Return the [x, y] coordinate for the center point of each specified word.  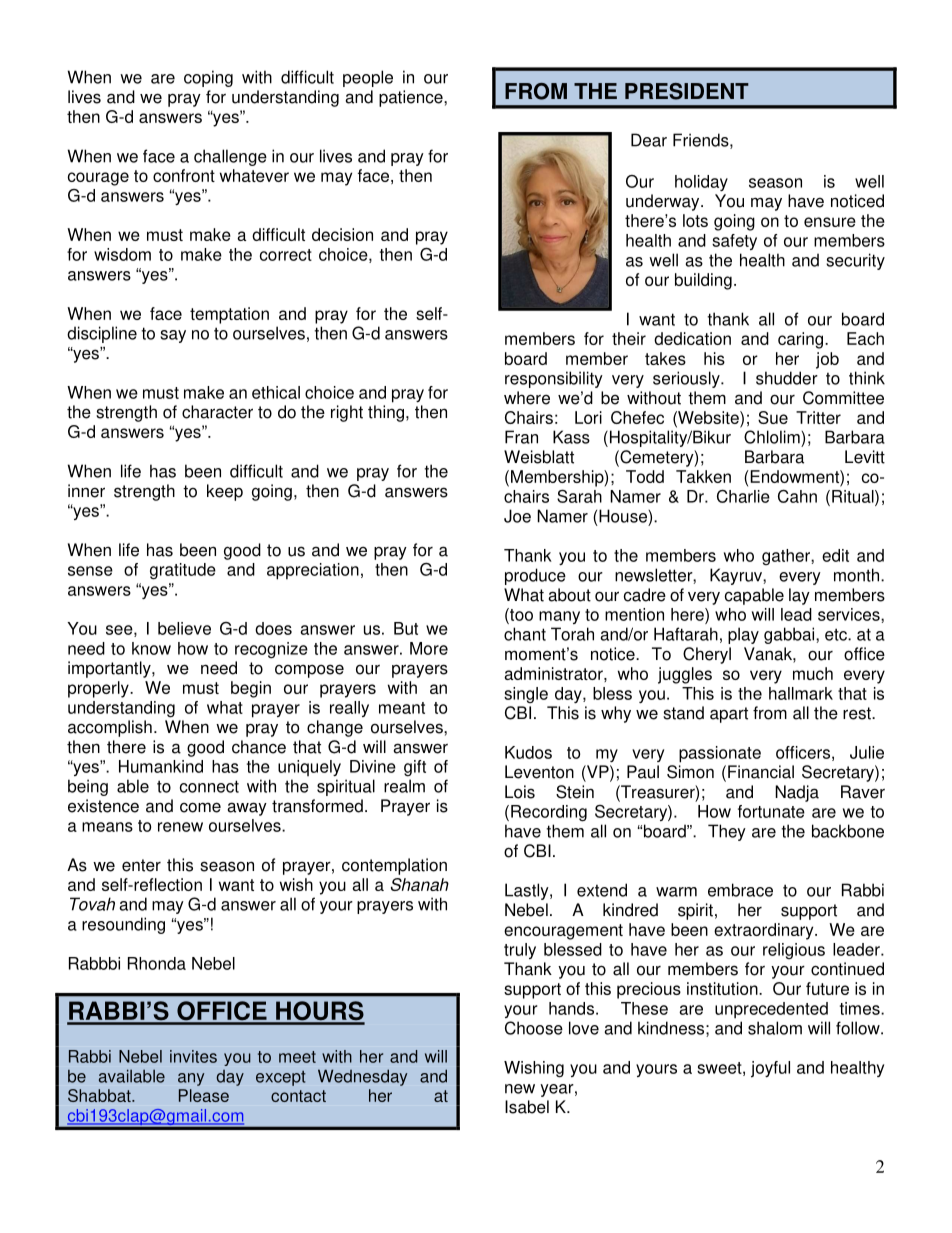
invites [193, 1056]
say [173, 336]
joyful [770, 1069]
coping [208, 78]
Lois [520, 792]
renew [180, 827]
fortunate [771, 811]
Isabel [527, 1107]
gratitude [183, 571]
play [743, 635]
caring [802, 340]
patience [412, 98]
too [520, 614]
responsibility [554, 379]
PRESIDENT [687, 91]
